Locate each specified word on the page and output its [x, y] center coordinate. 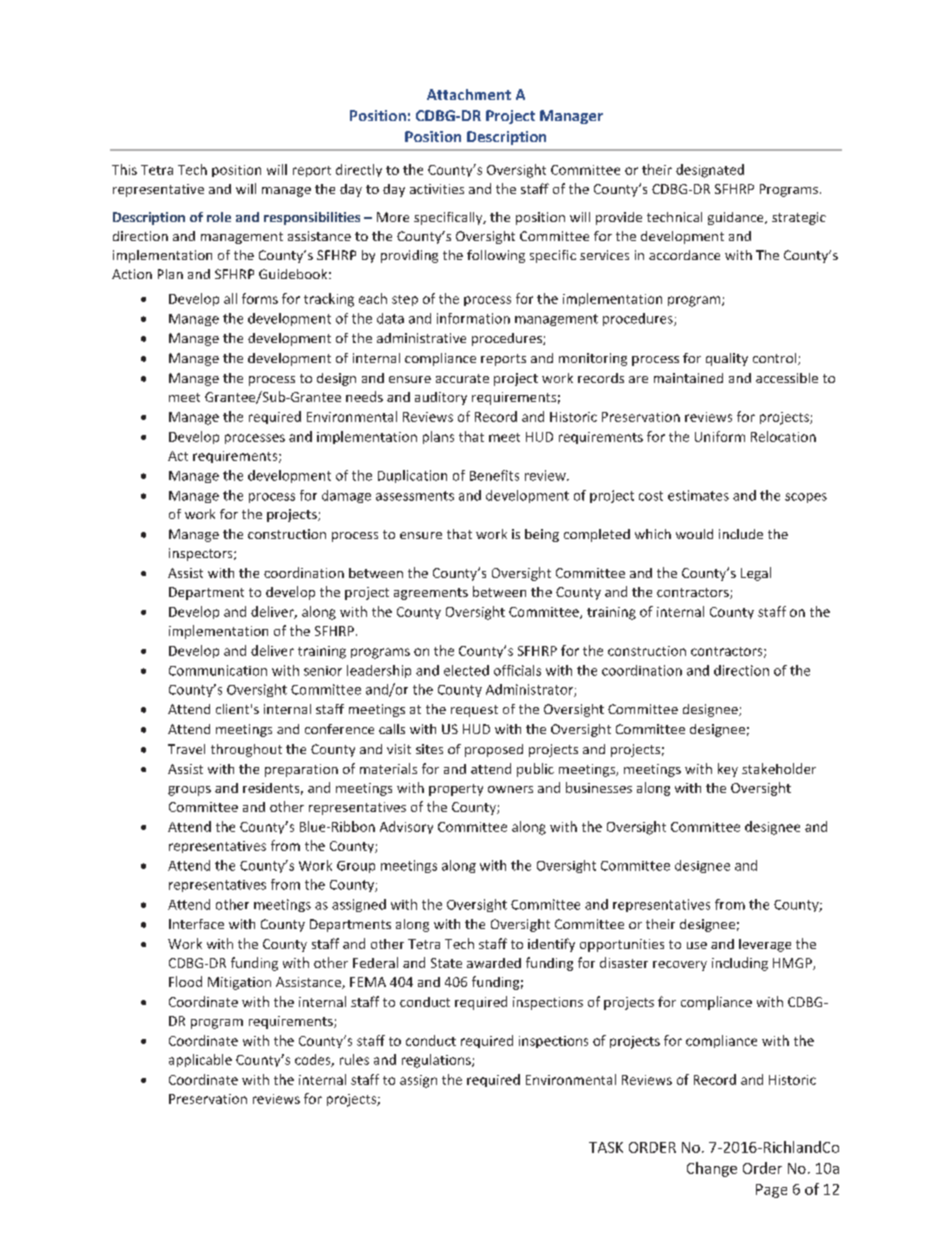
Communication [218, 670]
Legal [756, 574]
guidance [737, 218]
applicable [200, 1060]
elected [466, 670]
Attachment [469, 94]
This [124, 169]
